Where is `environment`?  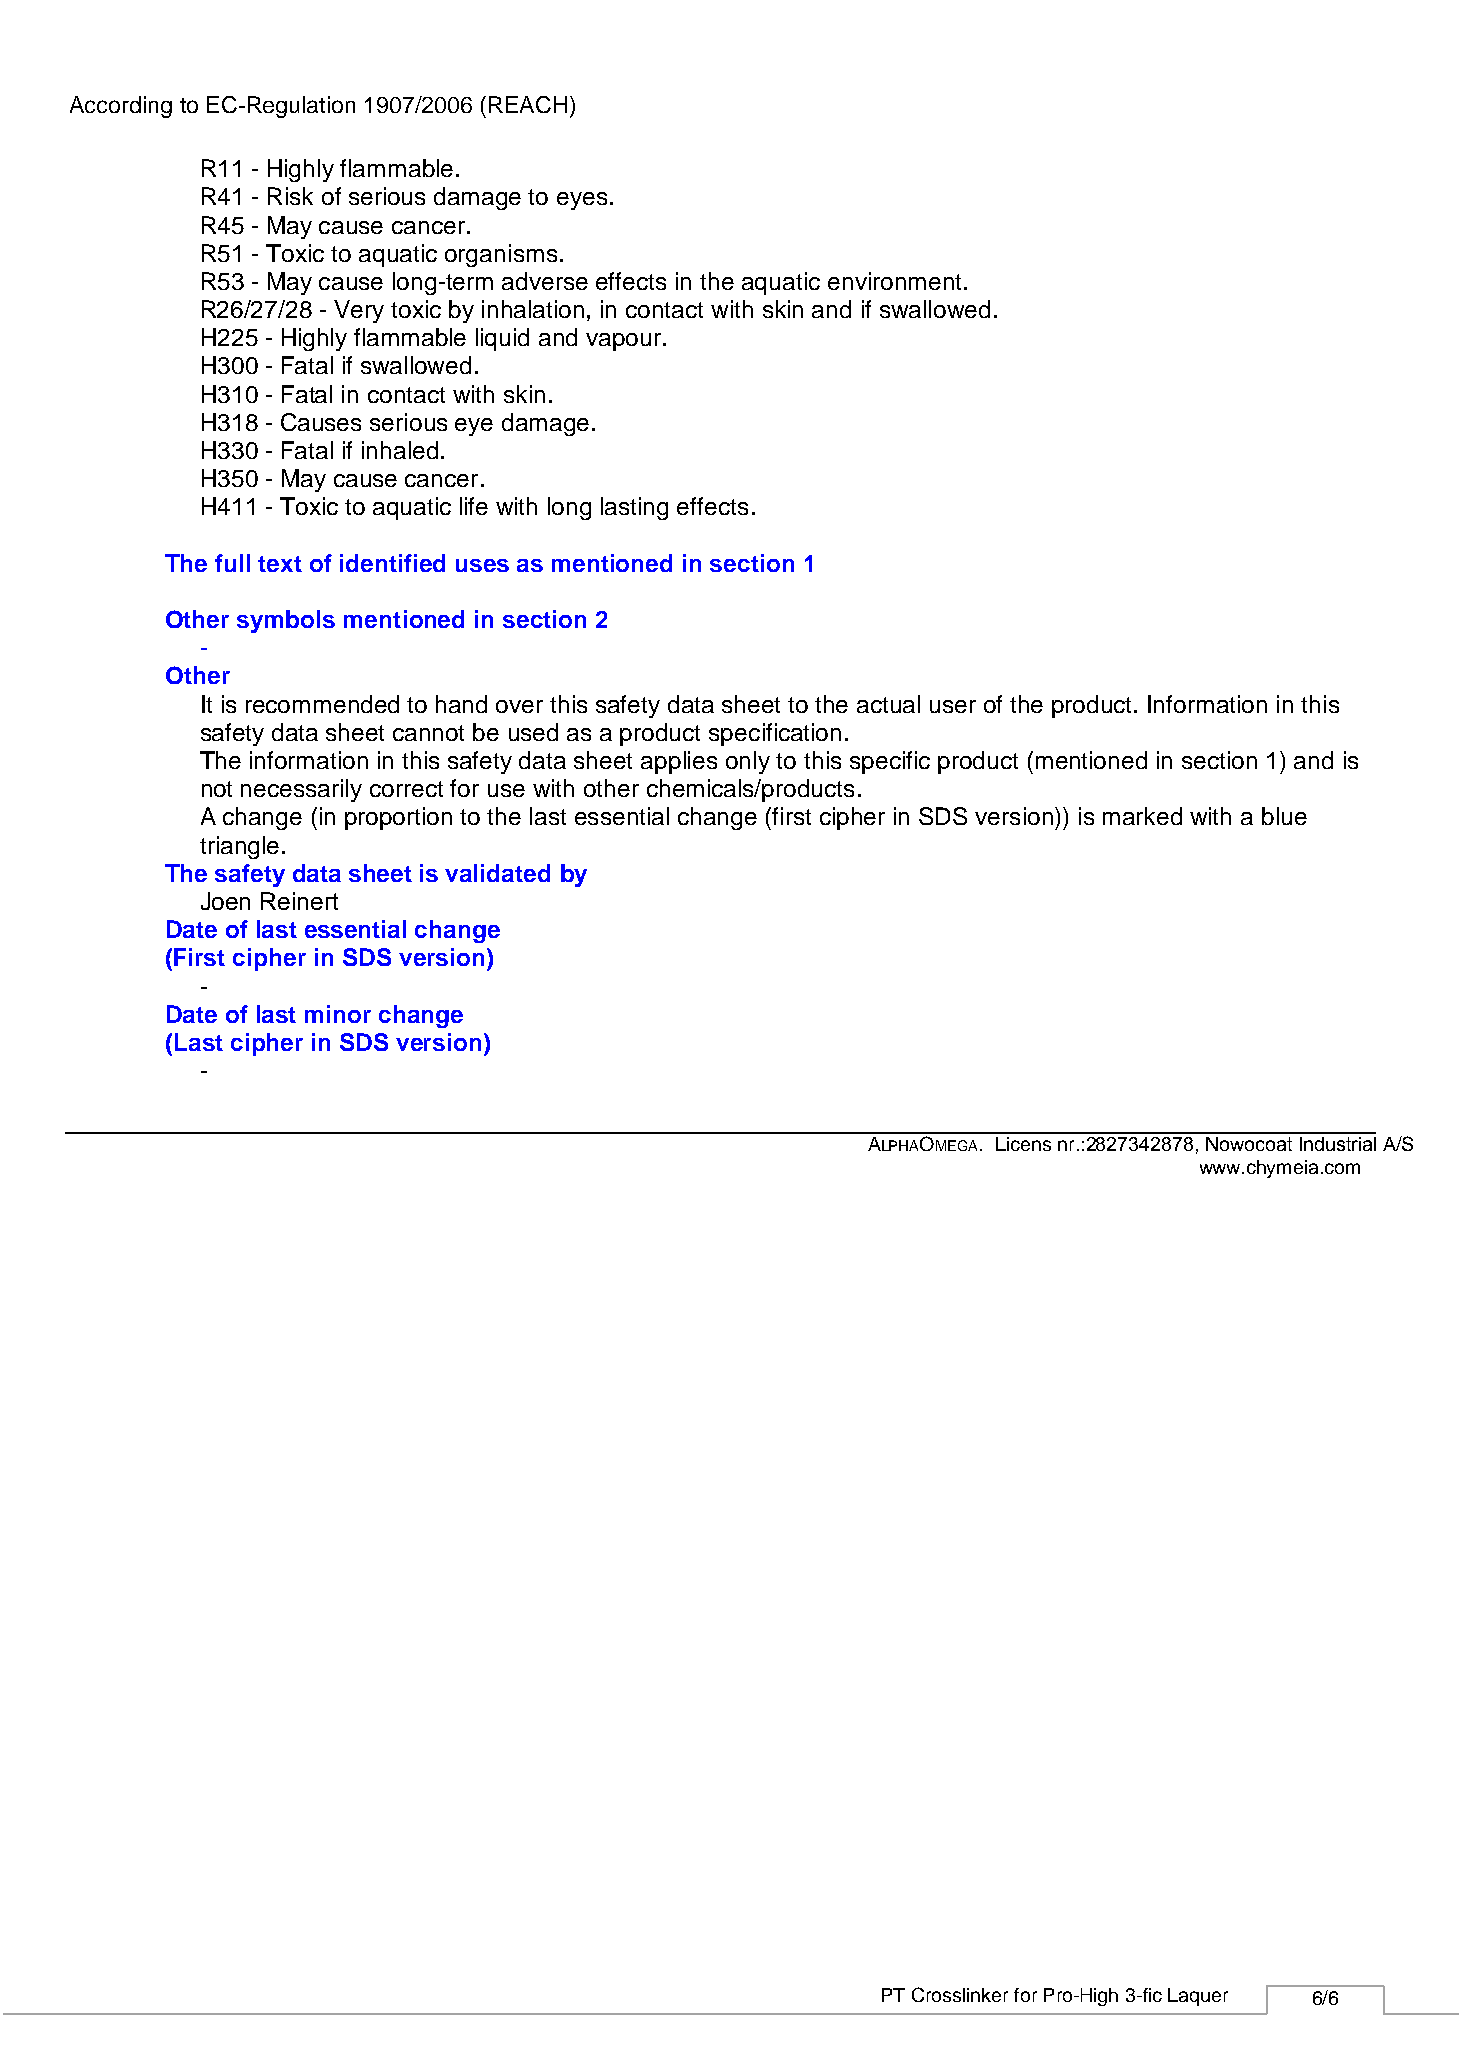 environment is located at coordinates (894, 281).
